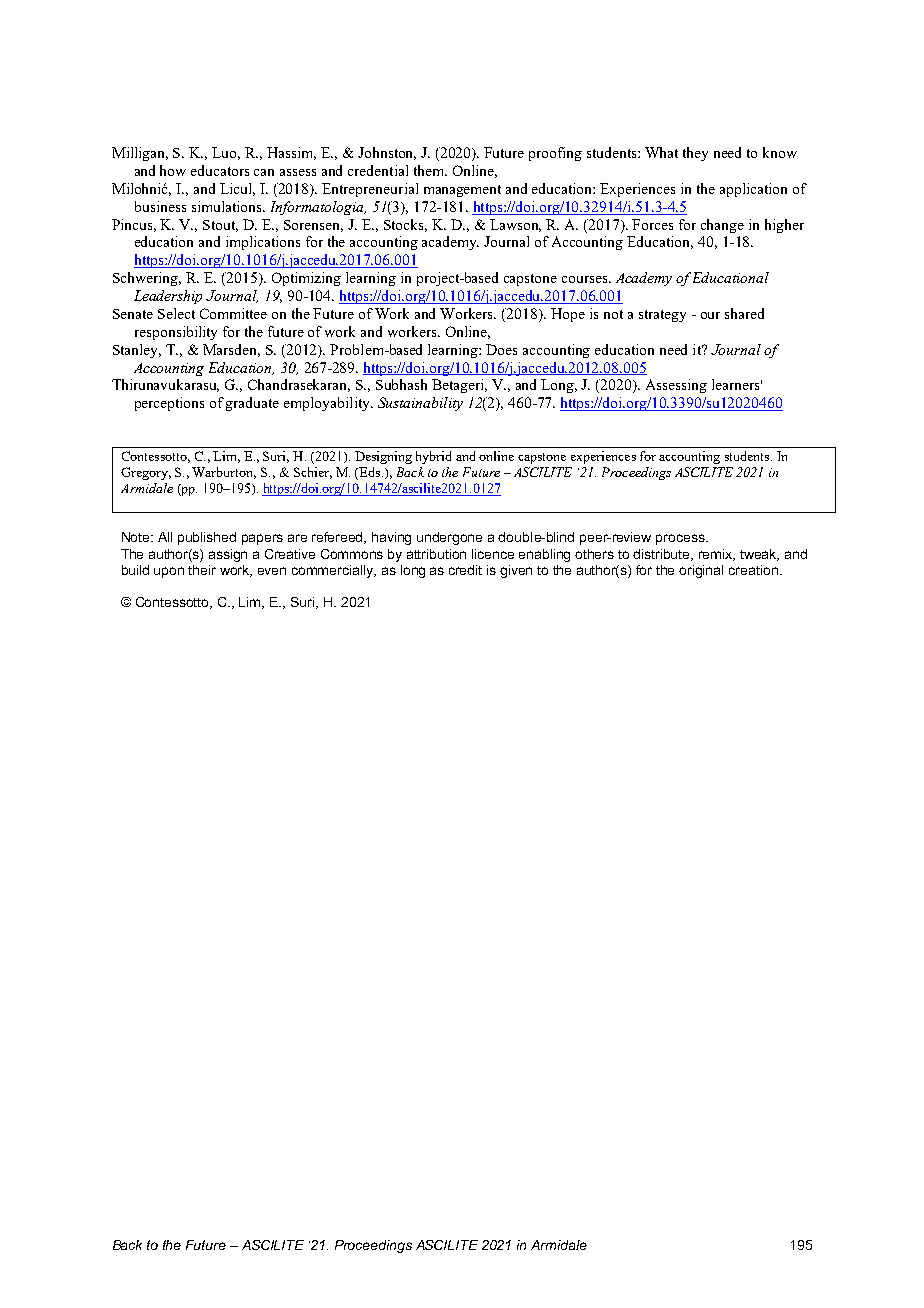  What do you see at coordinates (568, 315) in the screenshot?
I see `Hope` at bounding box center [568, 315].
